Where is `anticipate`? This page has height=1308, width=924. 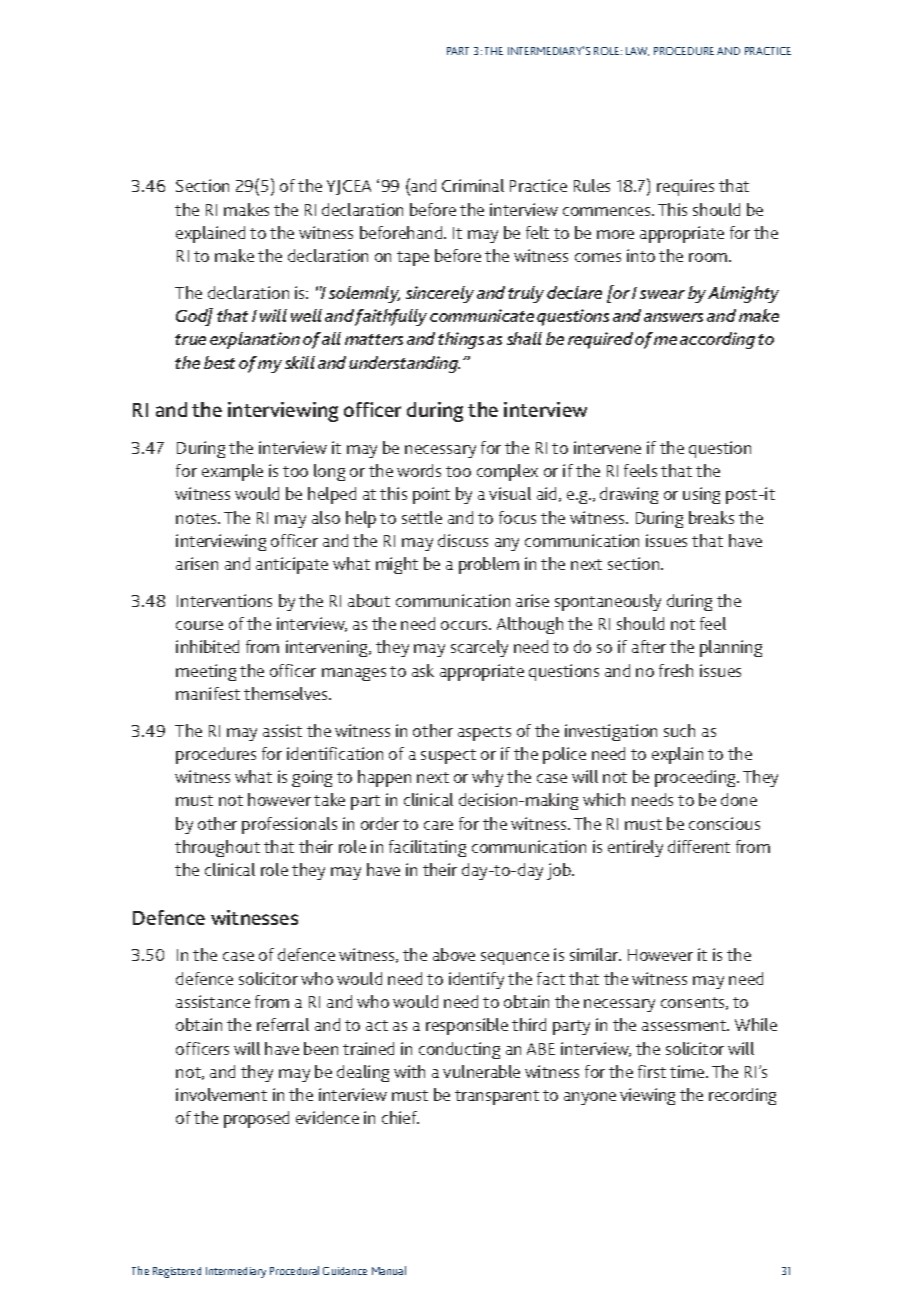
anticipate is located at coordinates (292, 565).
